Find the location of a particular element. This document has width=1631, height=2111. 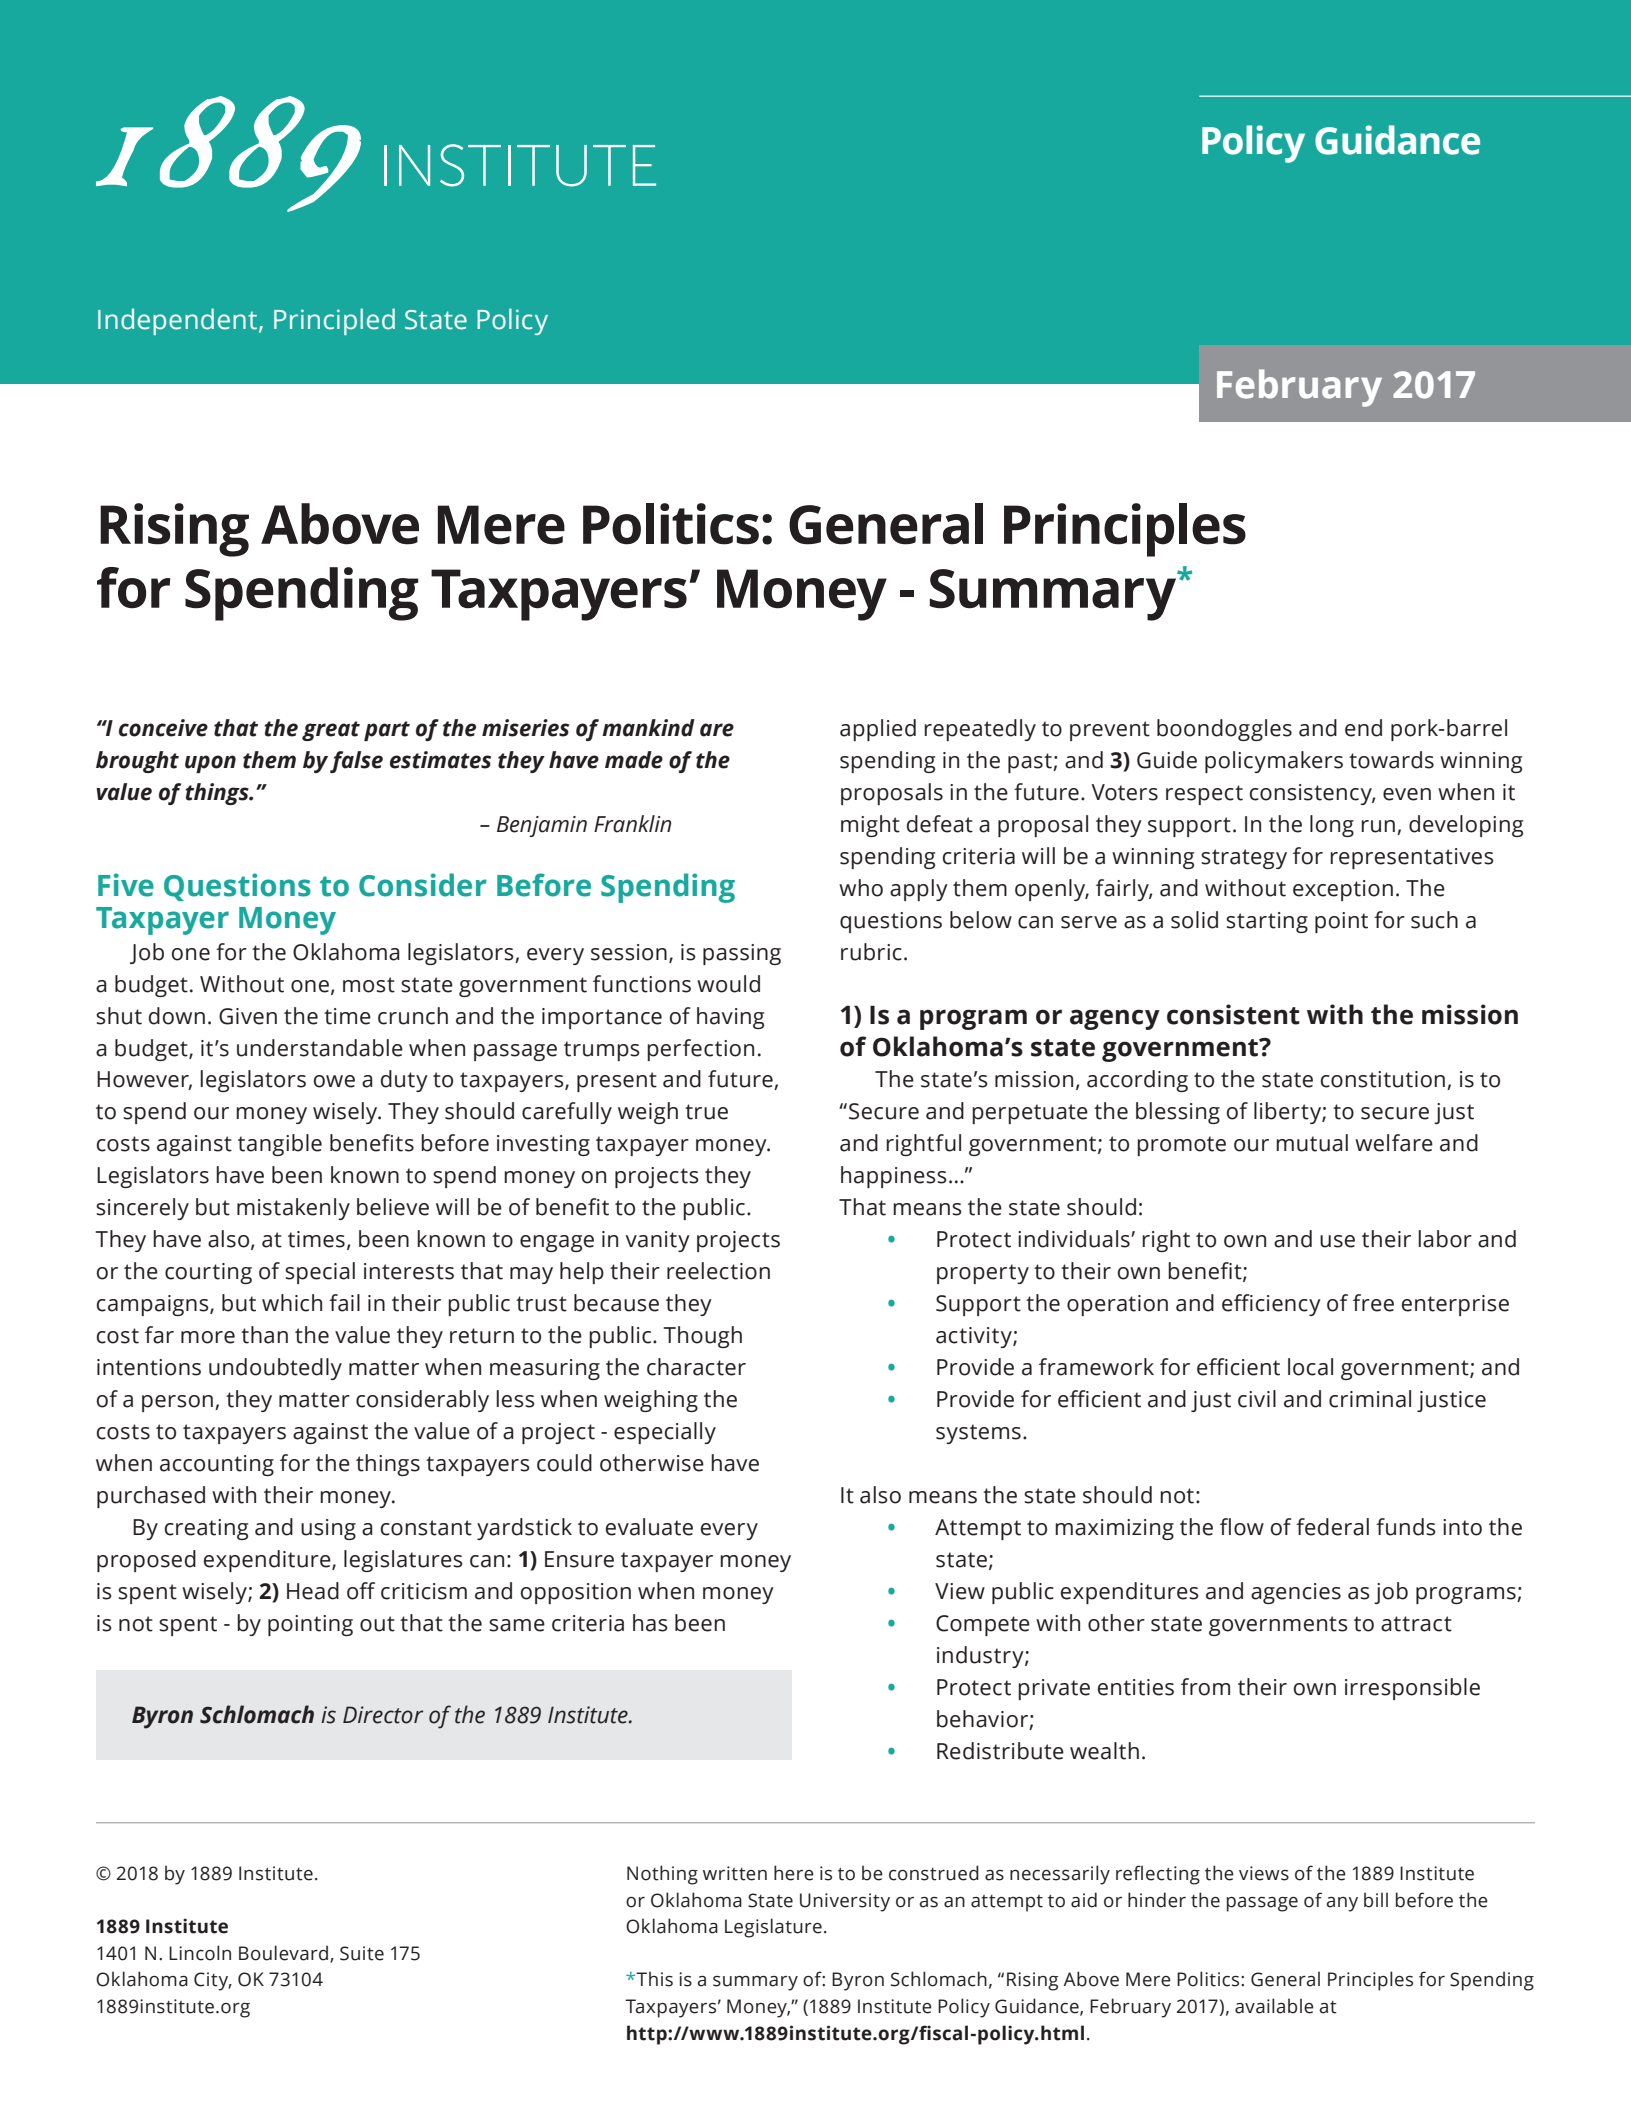

towards is located at coordinates (1391, 760).
